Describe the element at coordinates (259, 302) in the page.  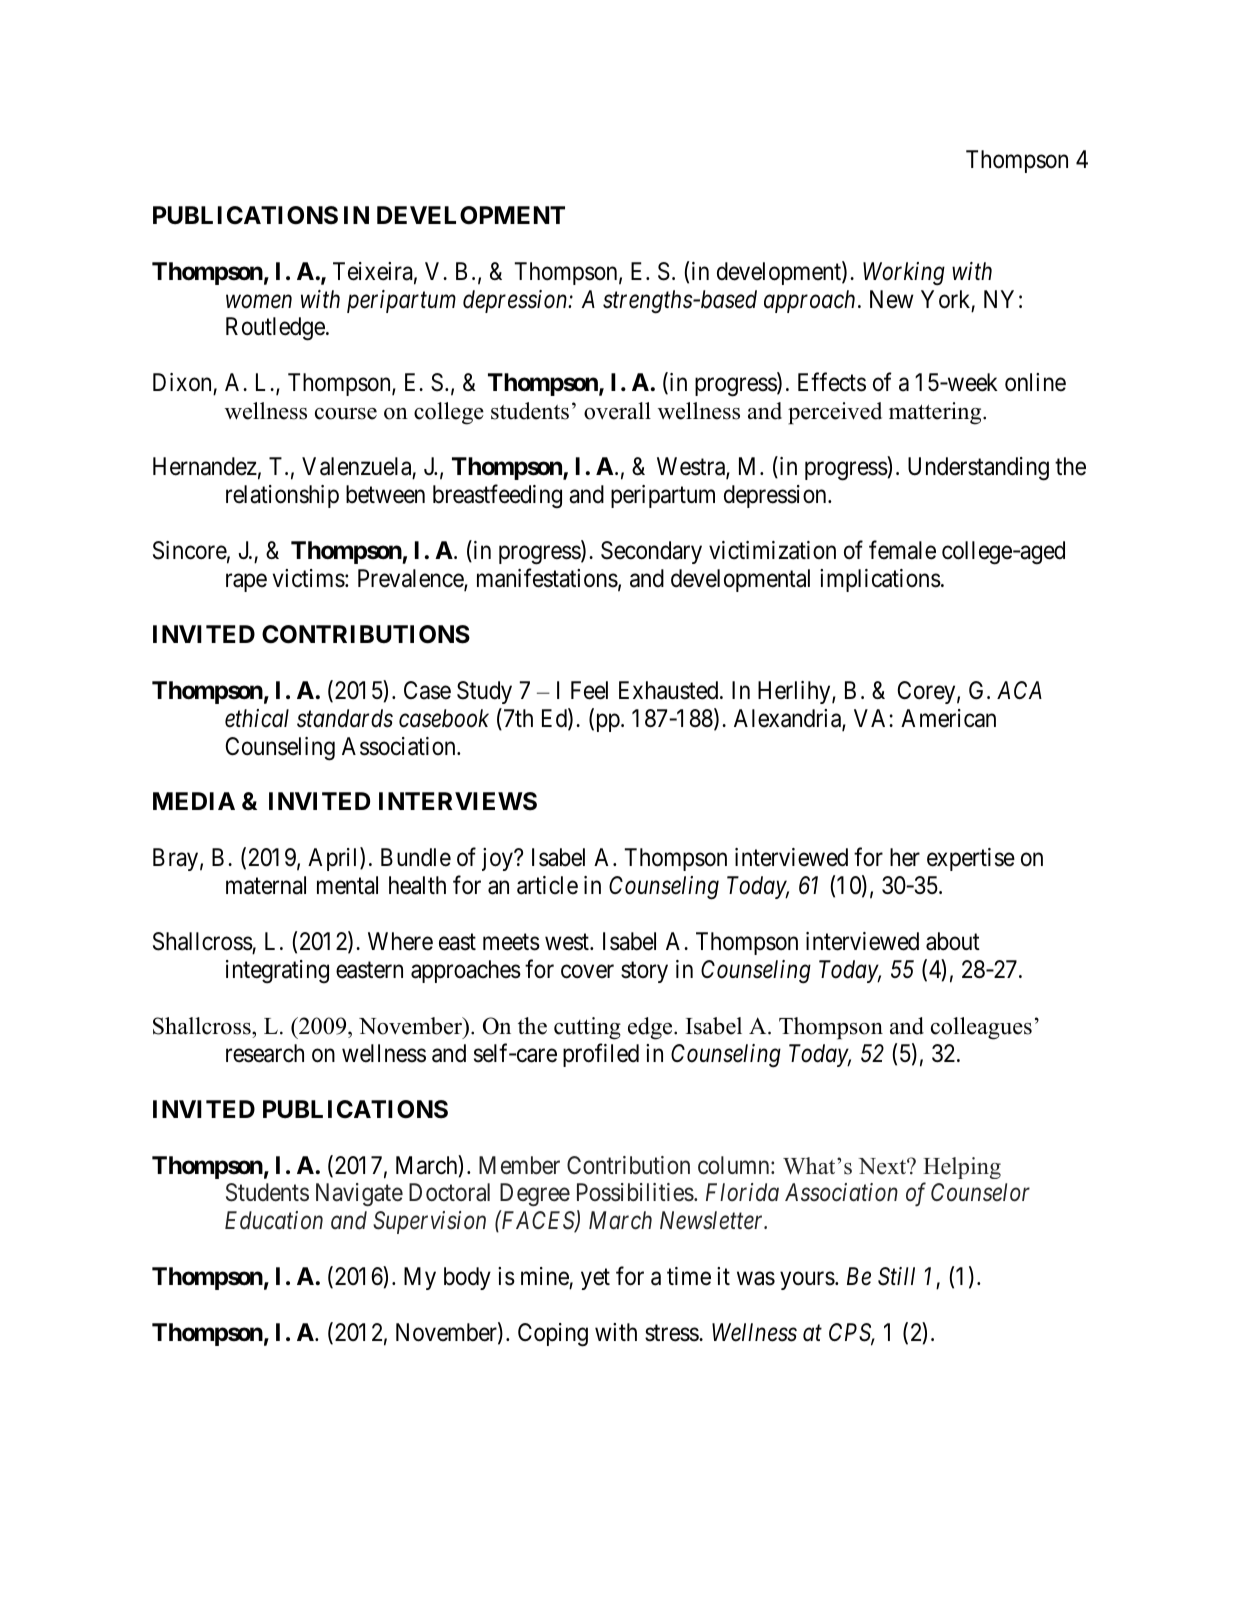
I see `women` at that location.
